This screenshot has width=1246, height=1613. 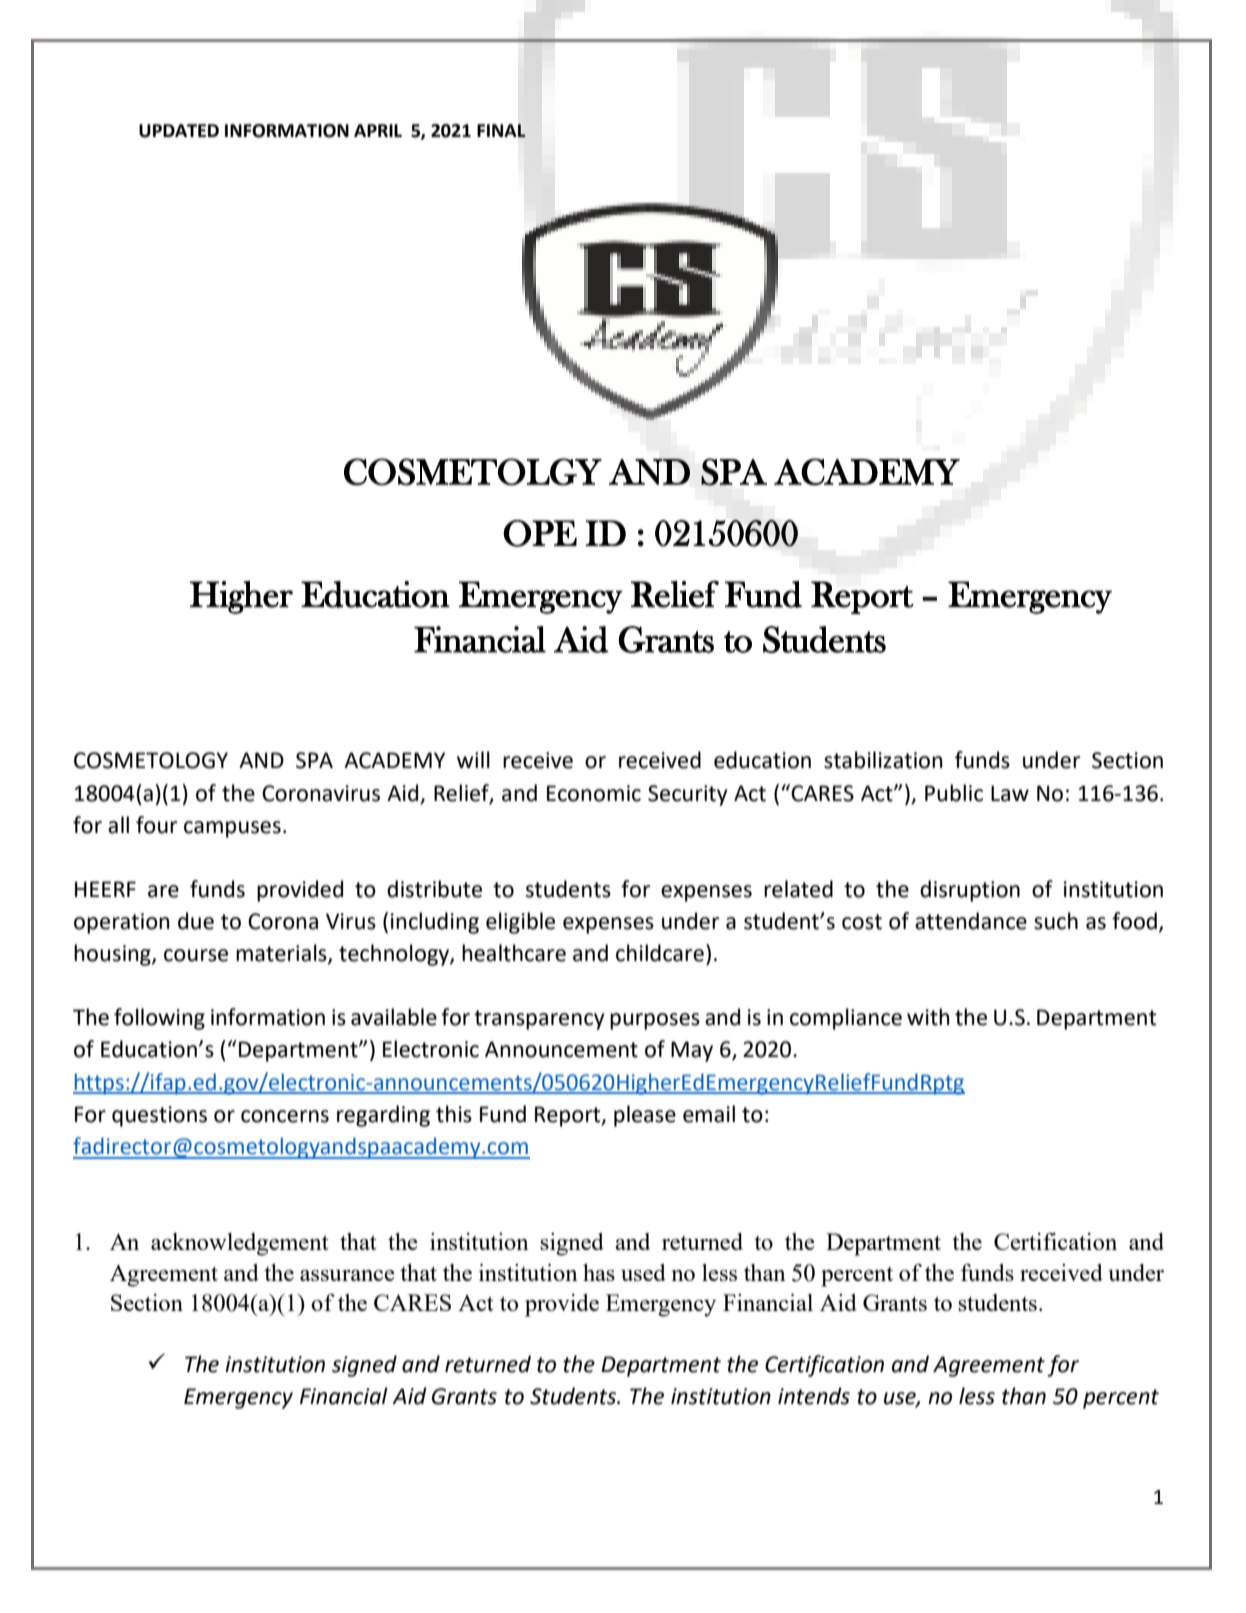 What do you see at coordinates (232, 829) in the screenshot?
I see `campuses` at bounding box center [232, 829].
